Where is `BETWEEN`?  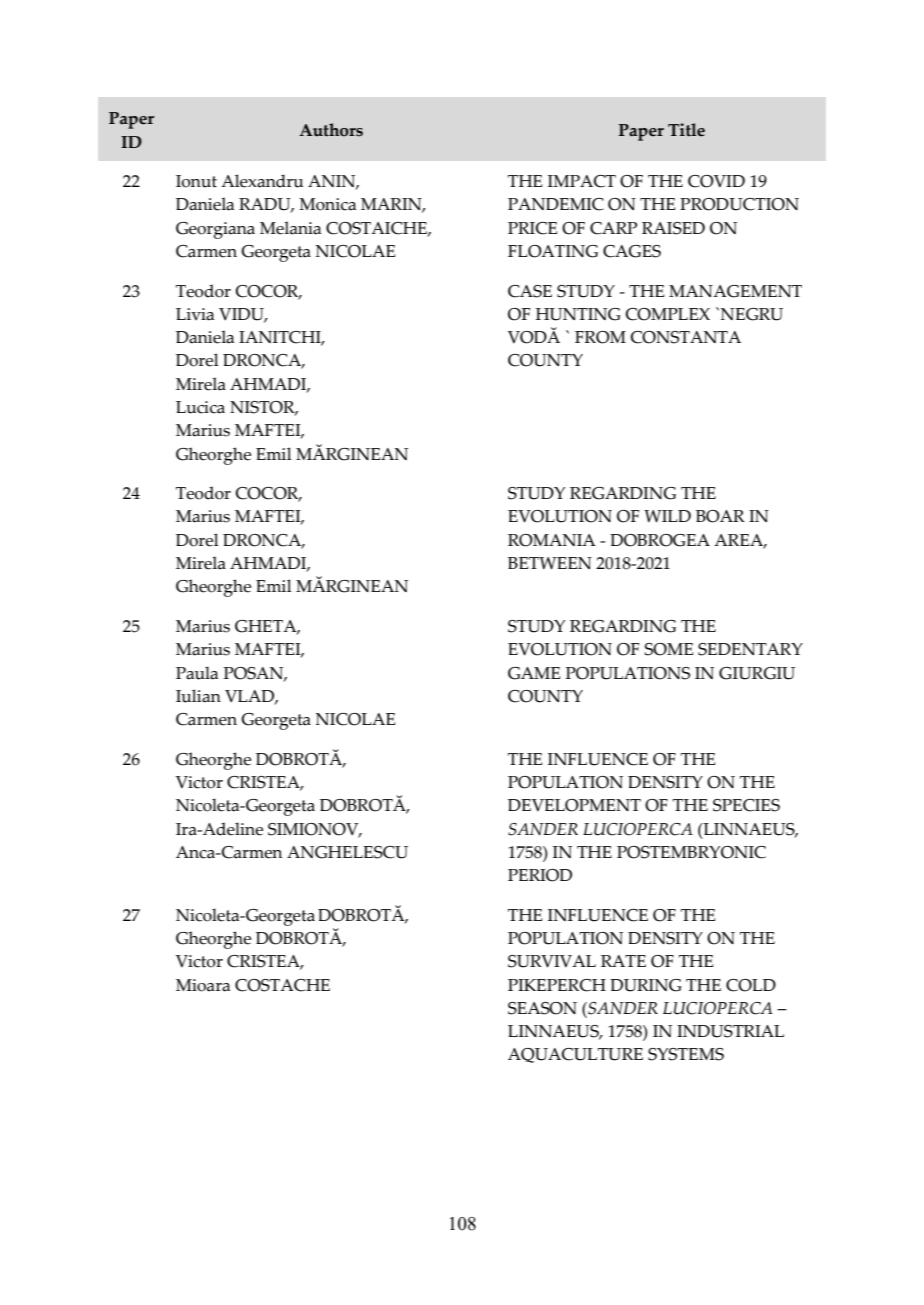 BETWEEN is located at coordinates (550, 563).
